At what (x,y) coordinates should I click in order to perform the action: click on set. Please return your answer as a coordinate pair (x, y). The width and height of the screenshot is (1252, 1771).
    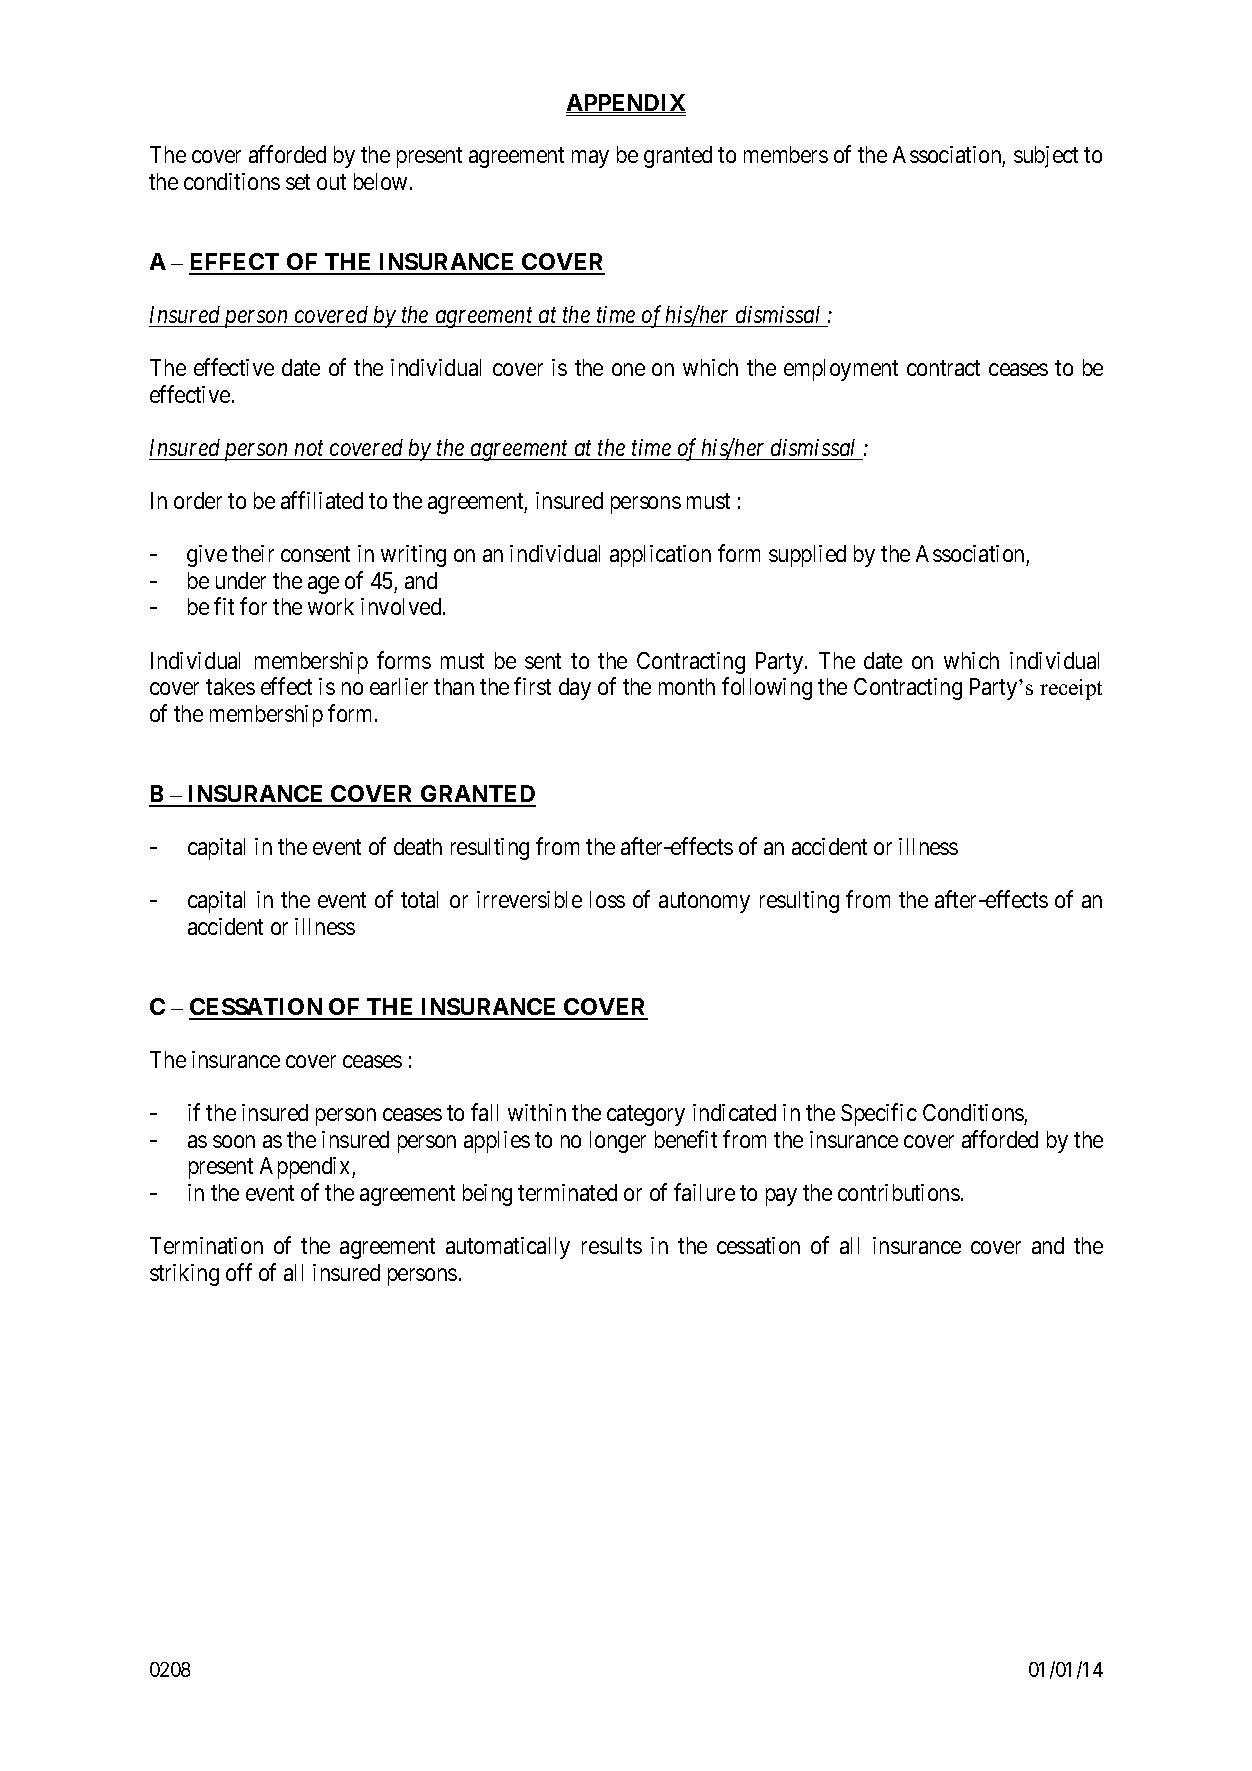
    Looking at the image, I should click on (298, 182).
